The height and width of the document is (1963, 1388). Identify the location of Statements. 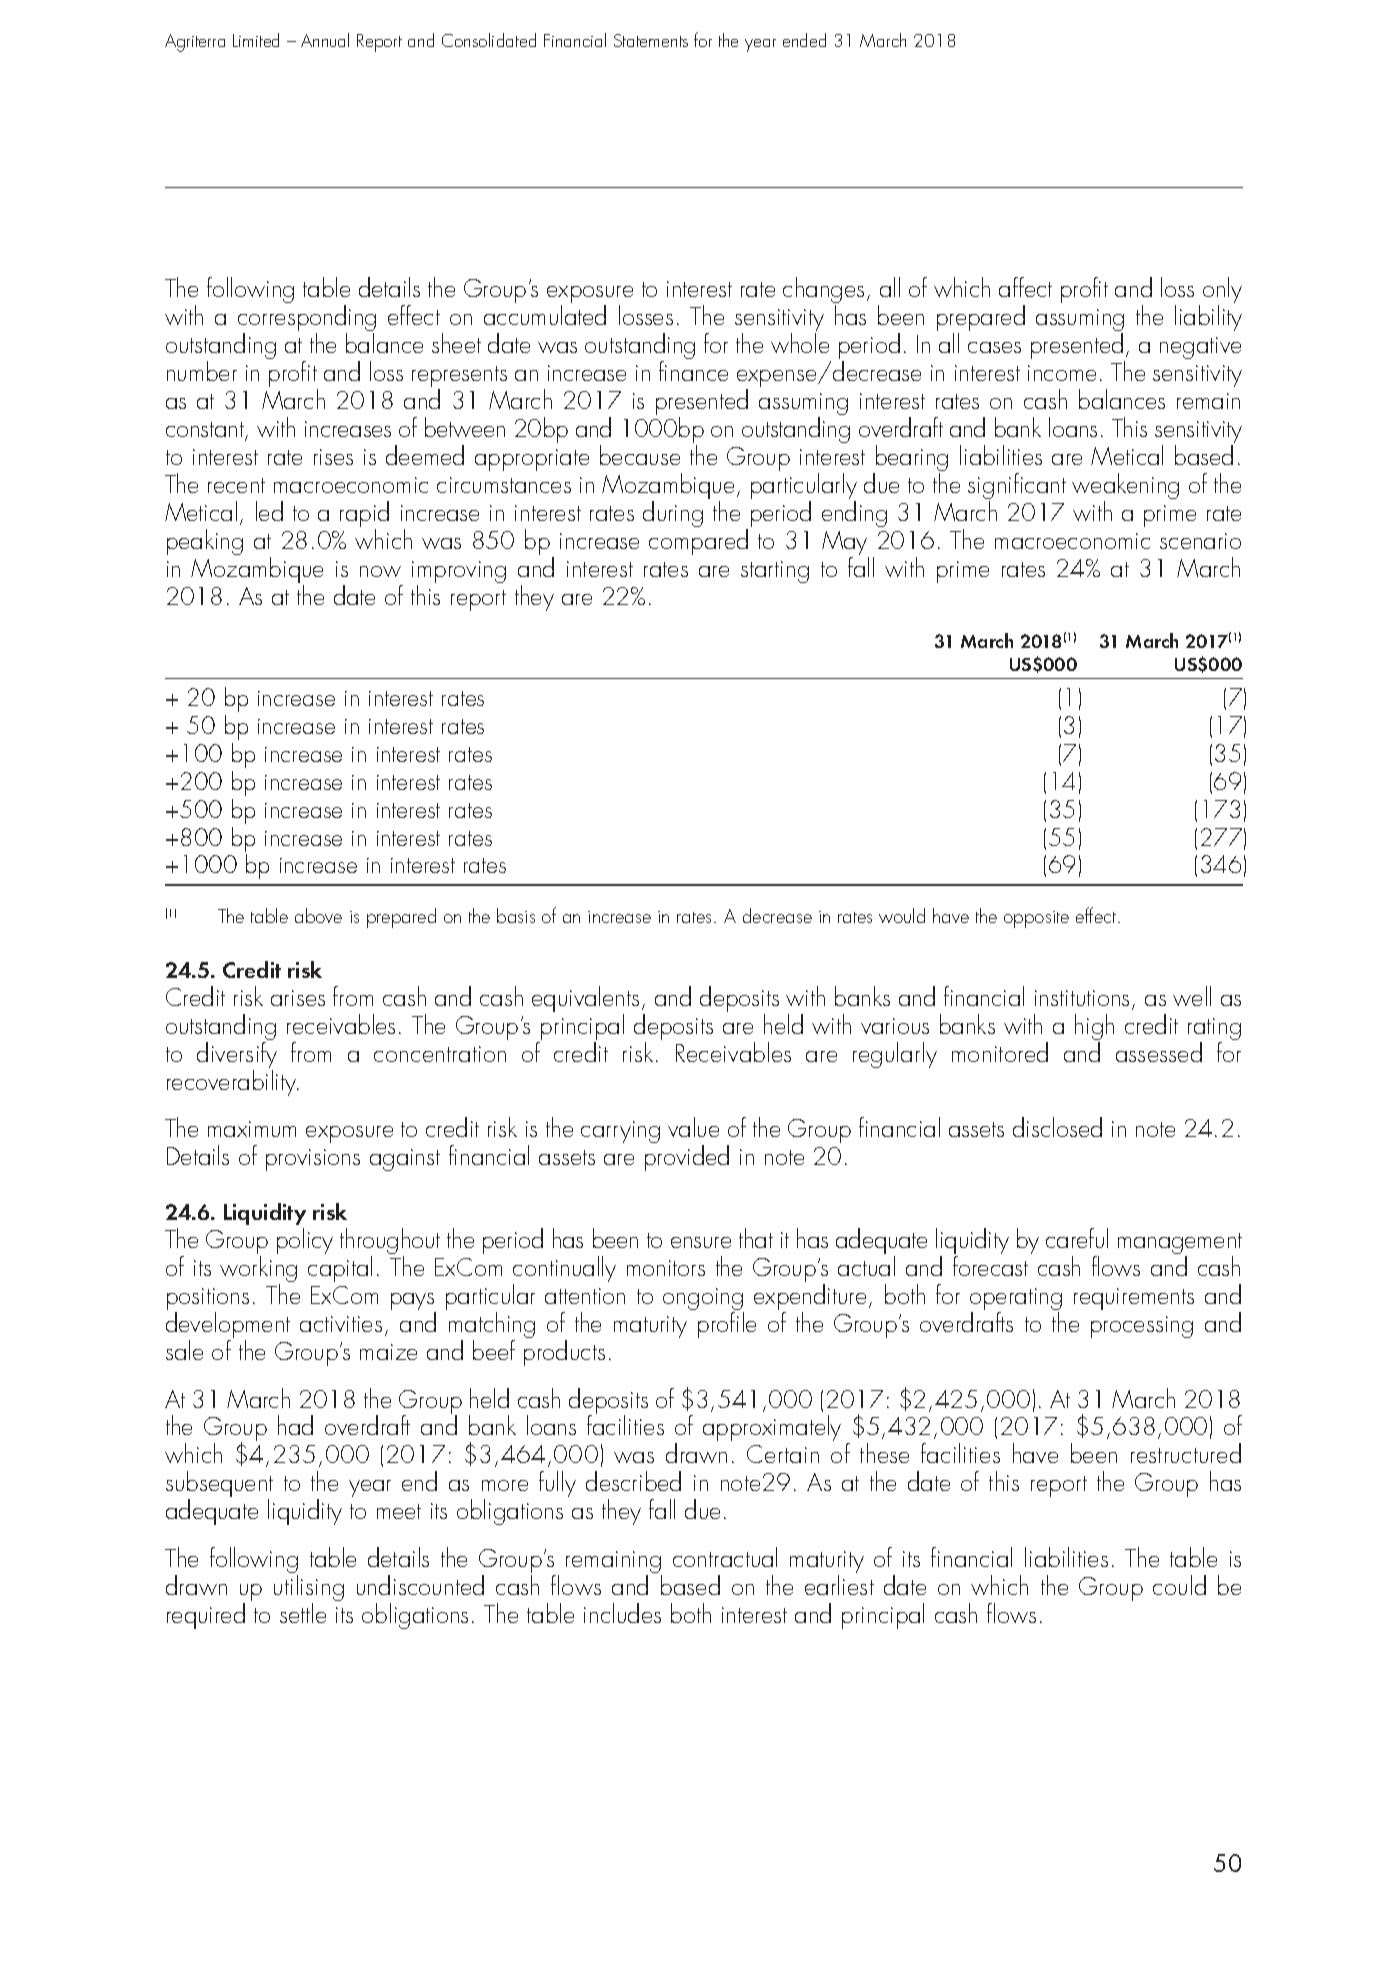
(651, 40).
